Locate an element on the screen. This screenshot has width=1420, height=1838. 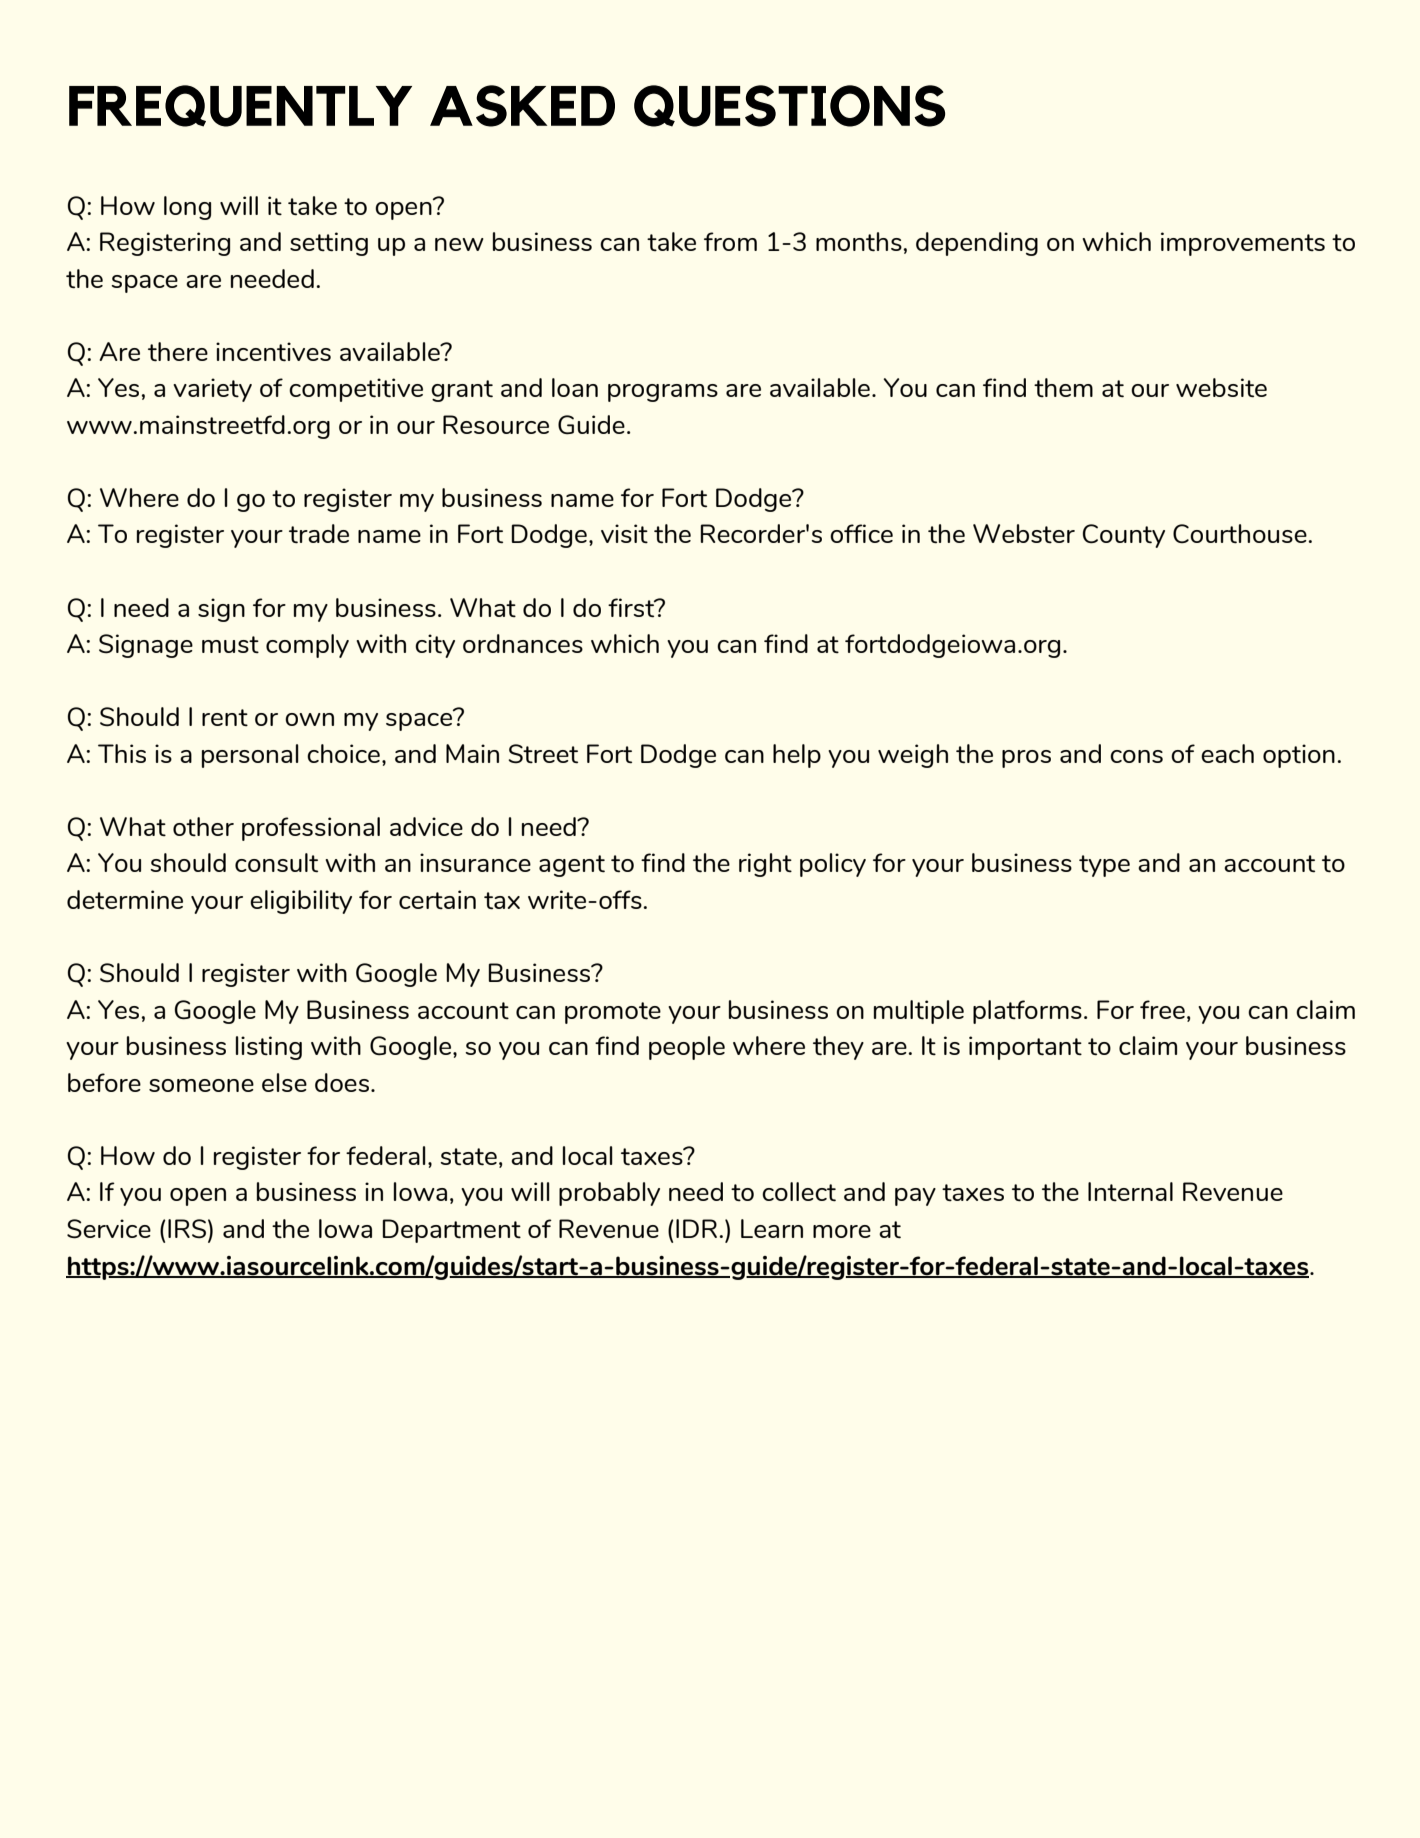
IDR is located at coordinates (696, 1228).
